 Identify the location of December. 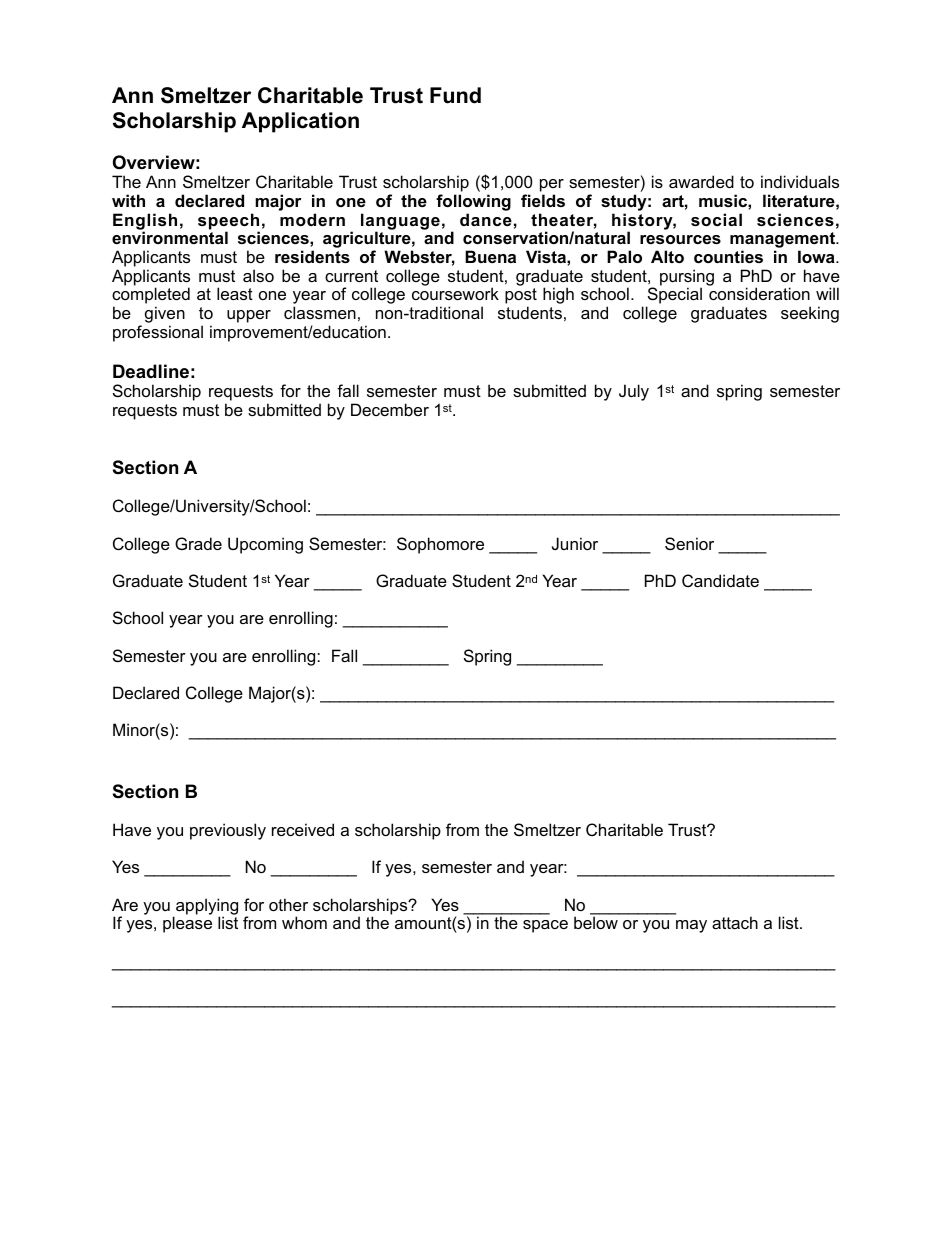
(390, 409).
